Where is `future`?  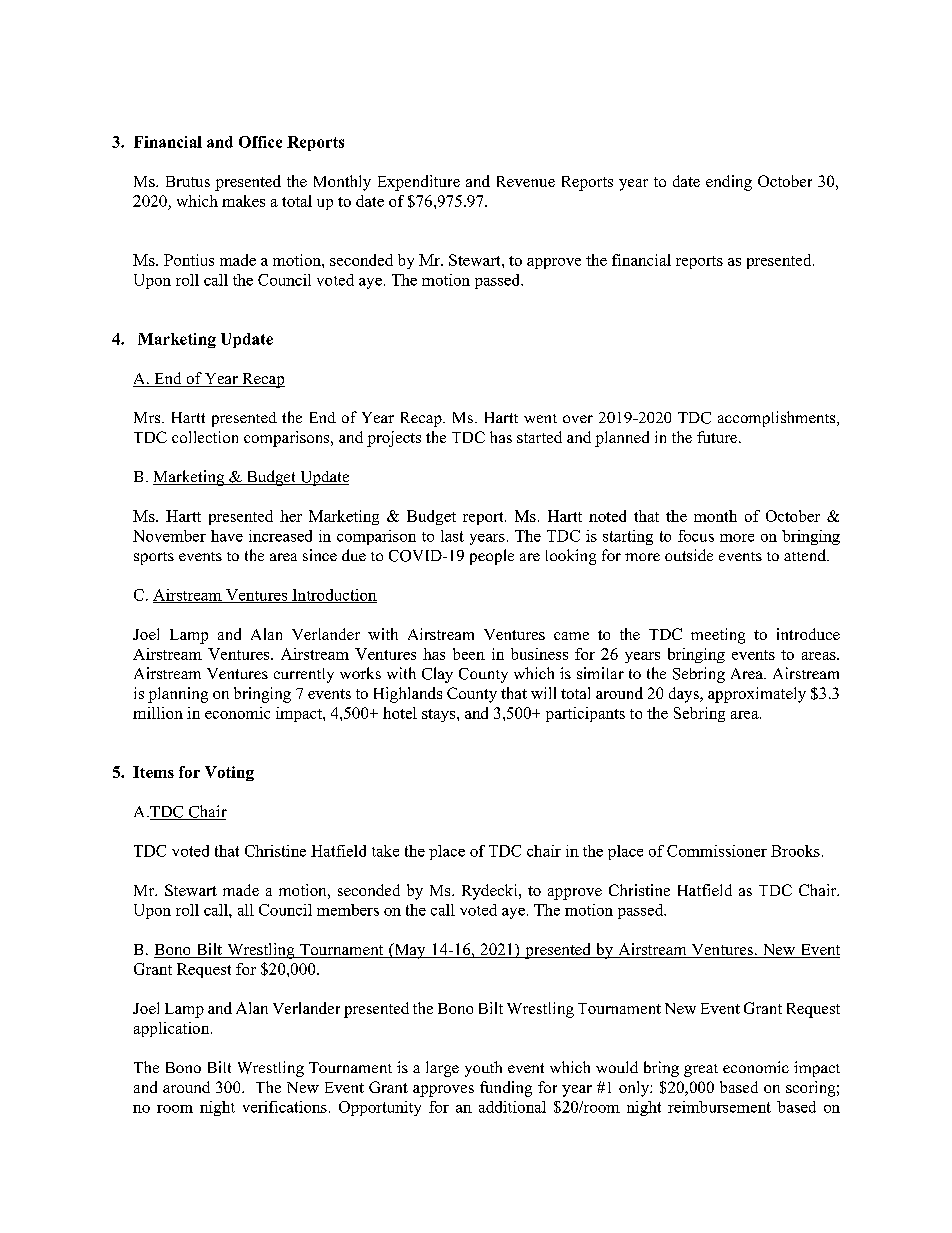 future is located at coordinates (717, 437).
